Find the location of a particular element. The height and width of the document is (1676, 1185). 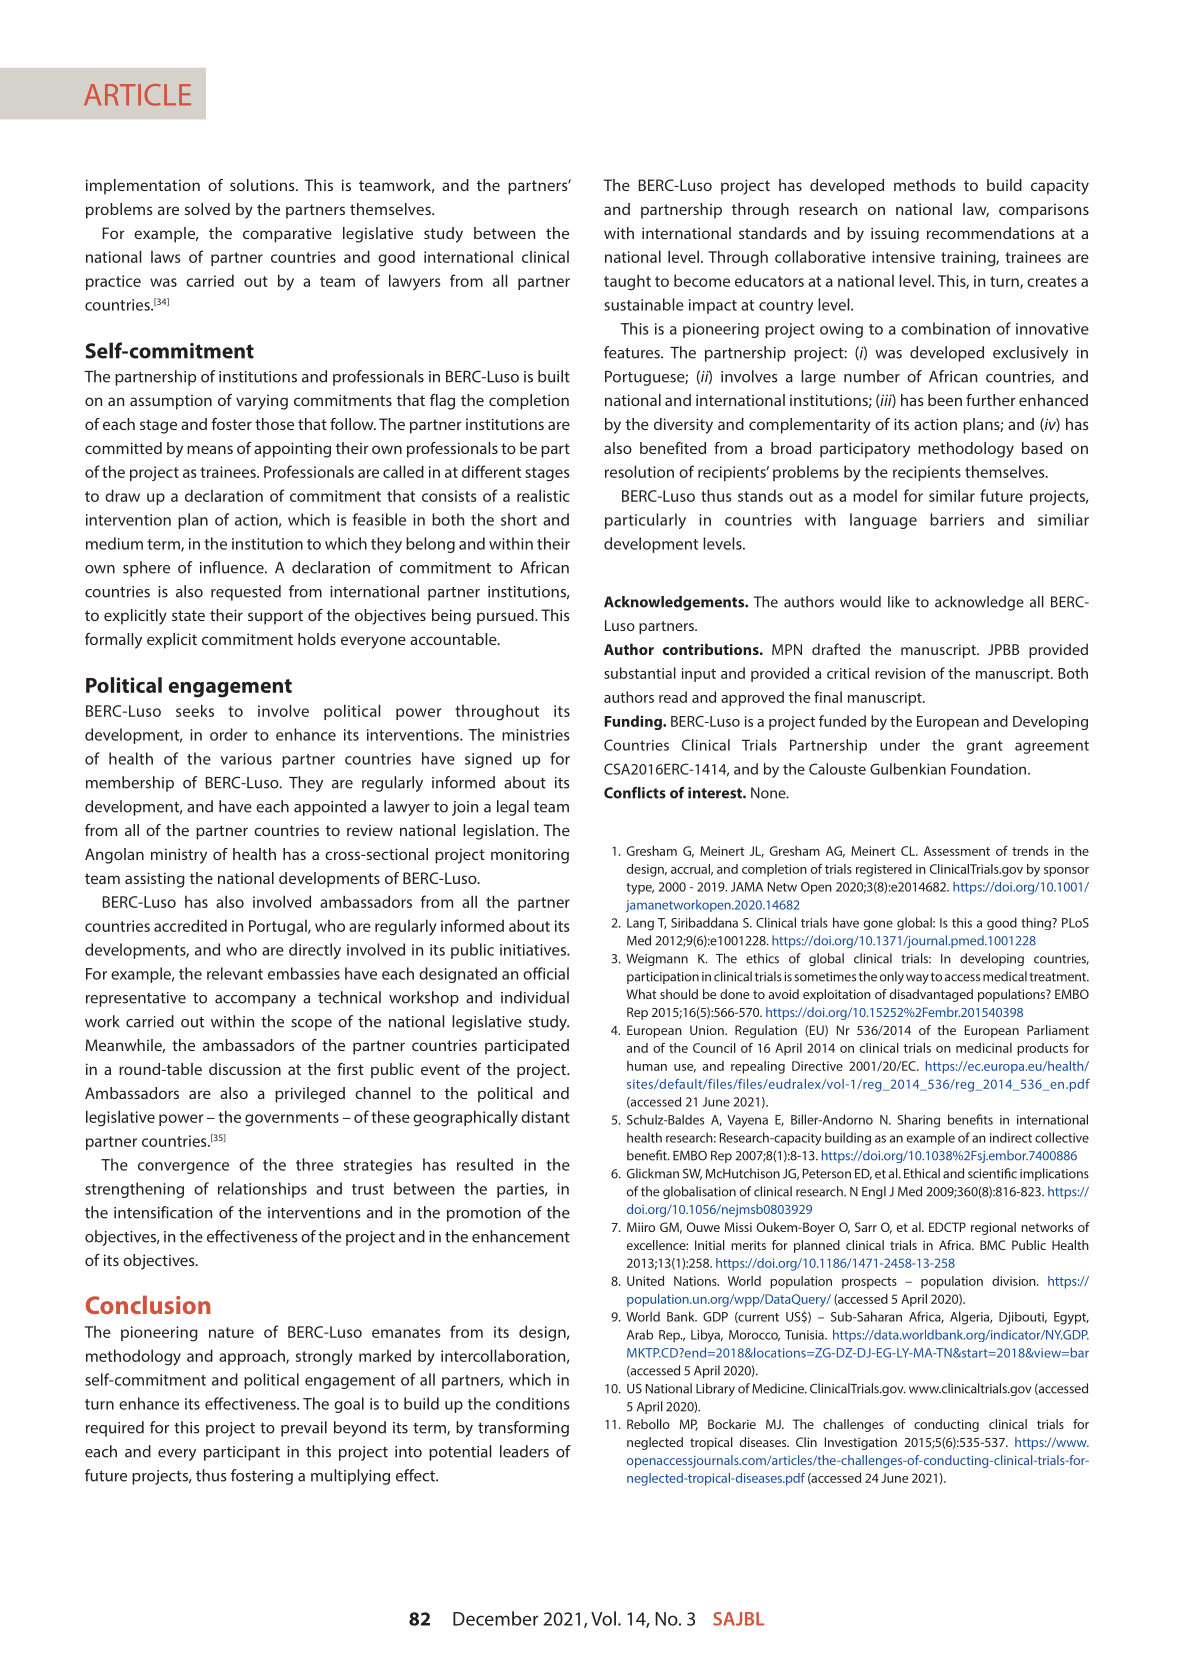

revision is located at coordinates (900, 673).
